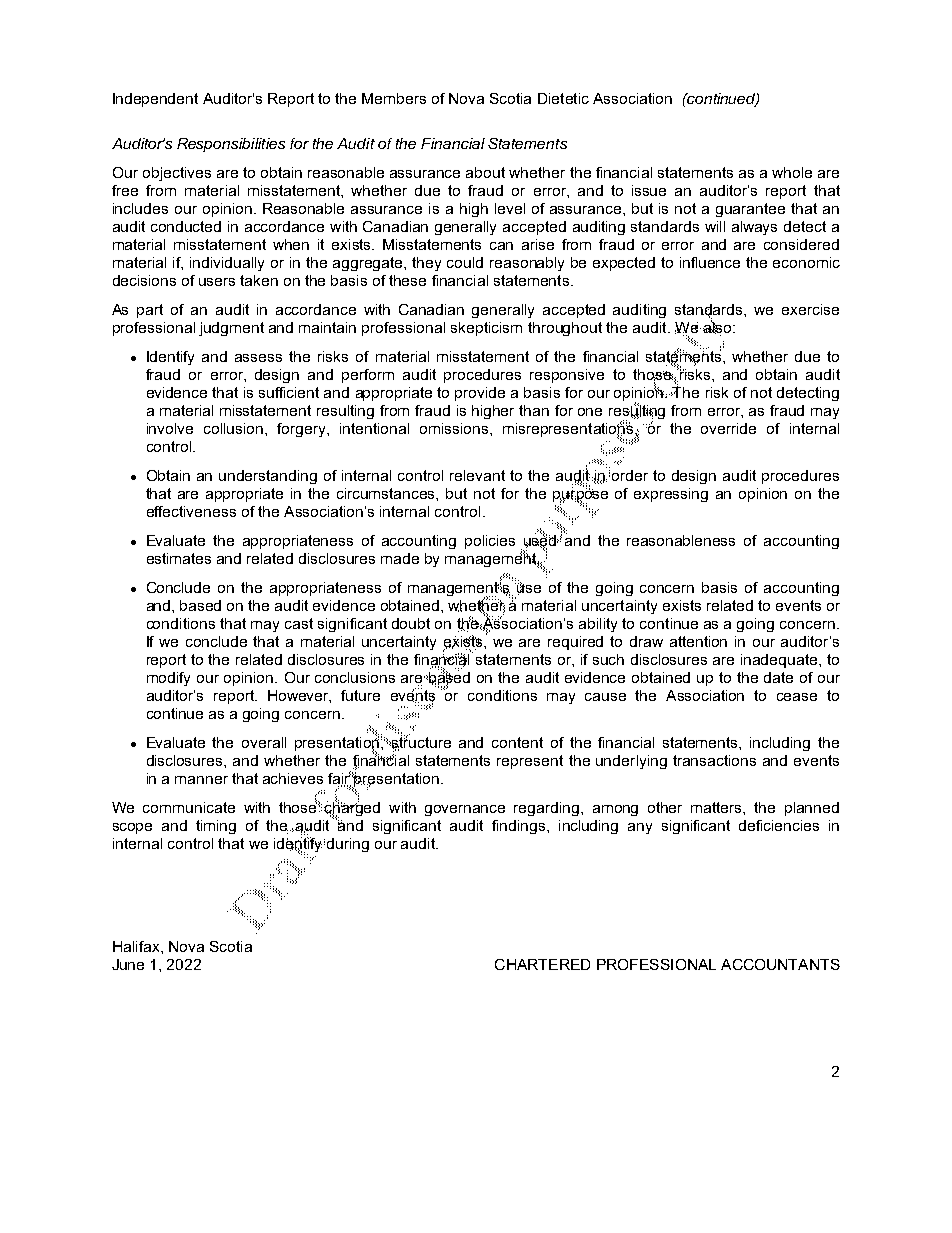 This page has width=952, height=1233. What do you see at coordinates (411, 623) in the page?
I see `doubt` at bounding box center [411, 623].
